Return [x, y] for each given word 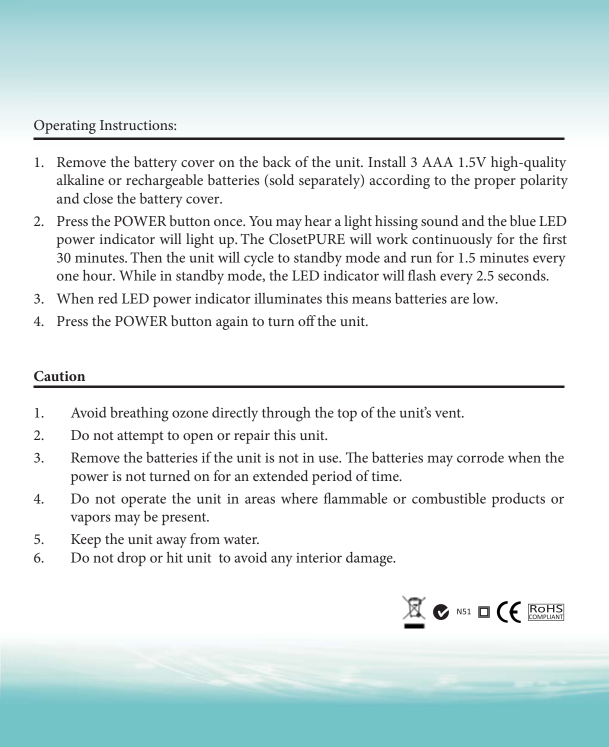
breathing [139, 414]
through [286, 414]
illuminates [288, 298]
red [108, 298]
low [485, 298]
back [277, 161]
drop [131, 559]
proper [495, 183]
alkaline [80, 179]
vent [449, 413]
